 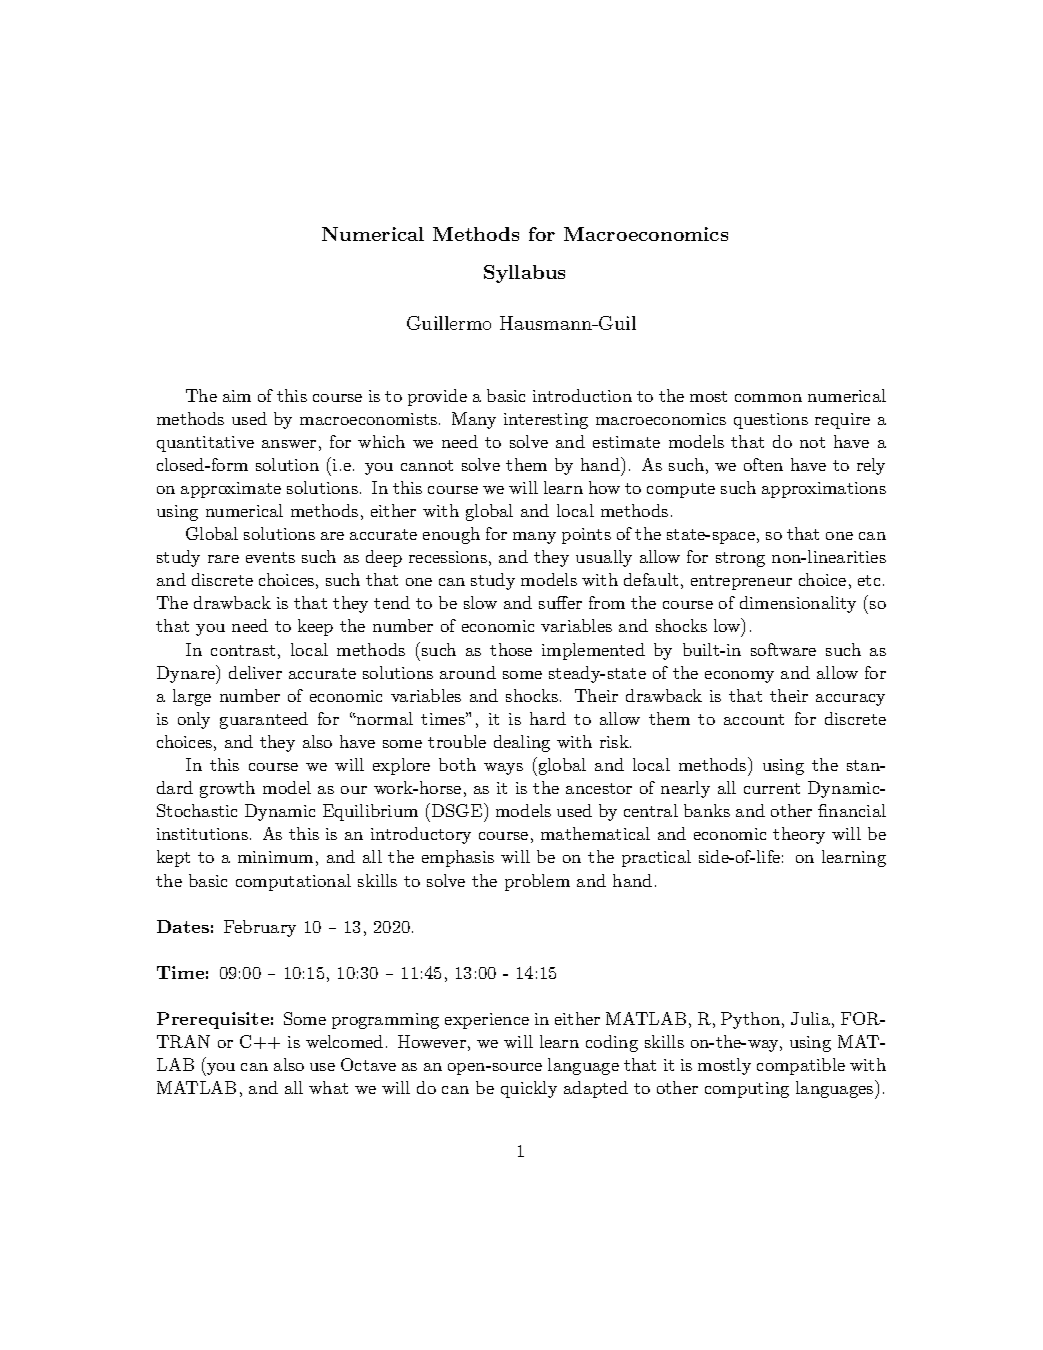 I want to click on deliver, so click(x=255, y=672).
